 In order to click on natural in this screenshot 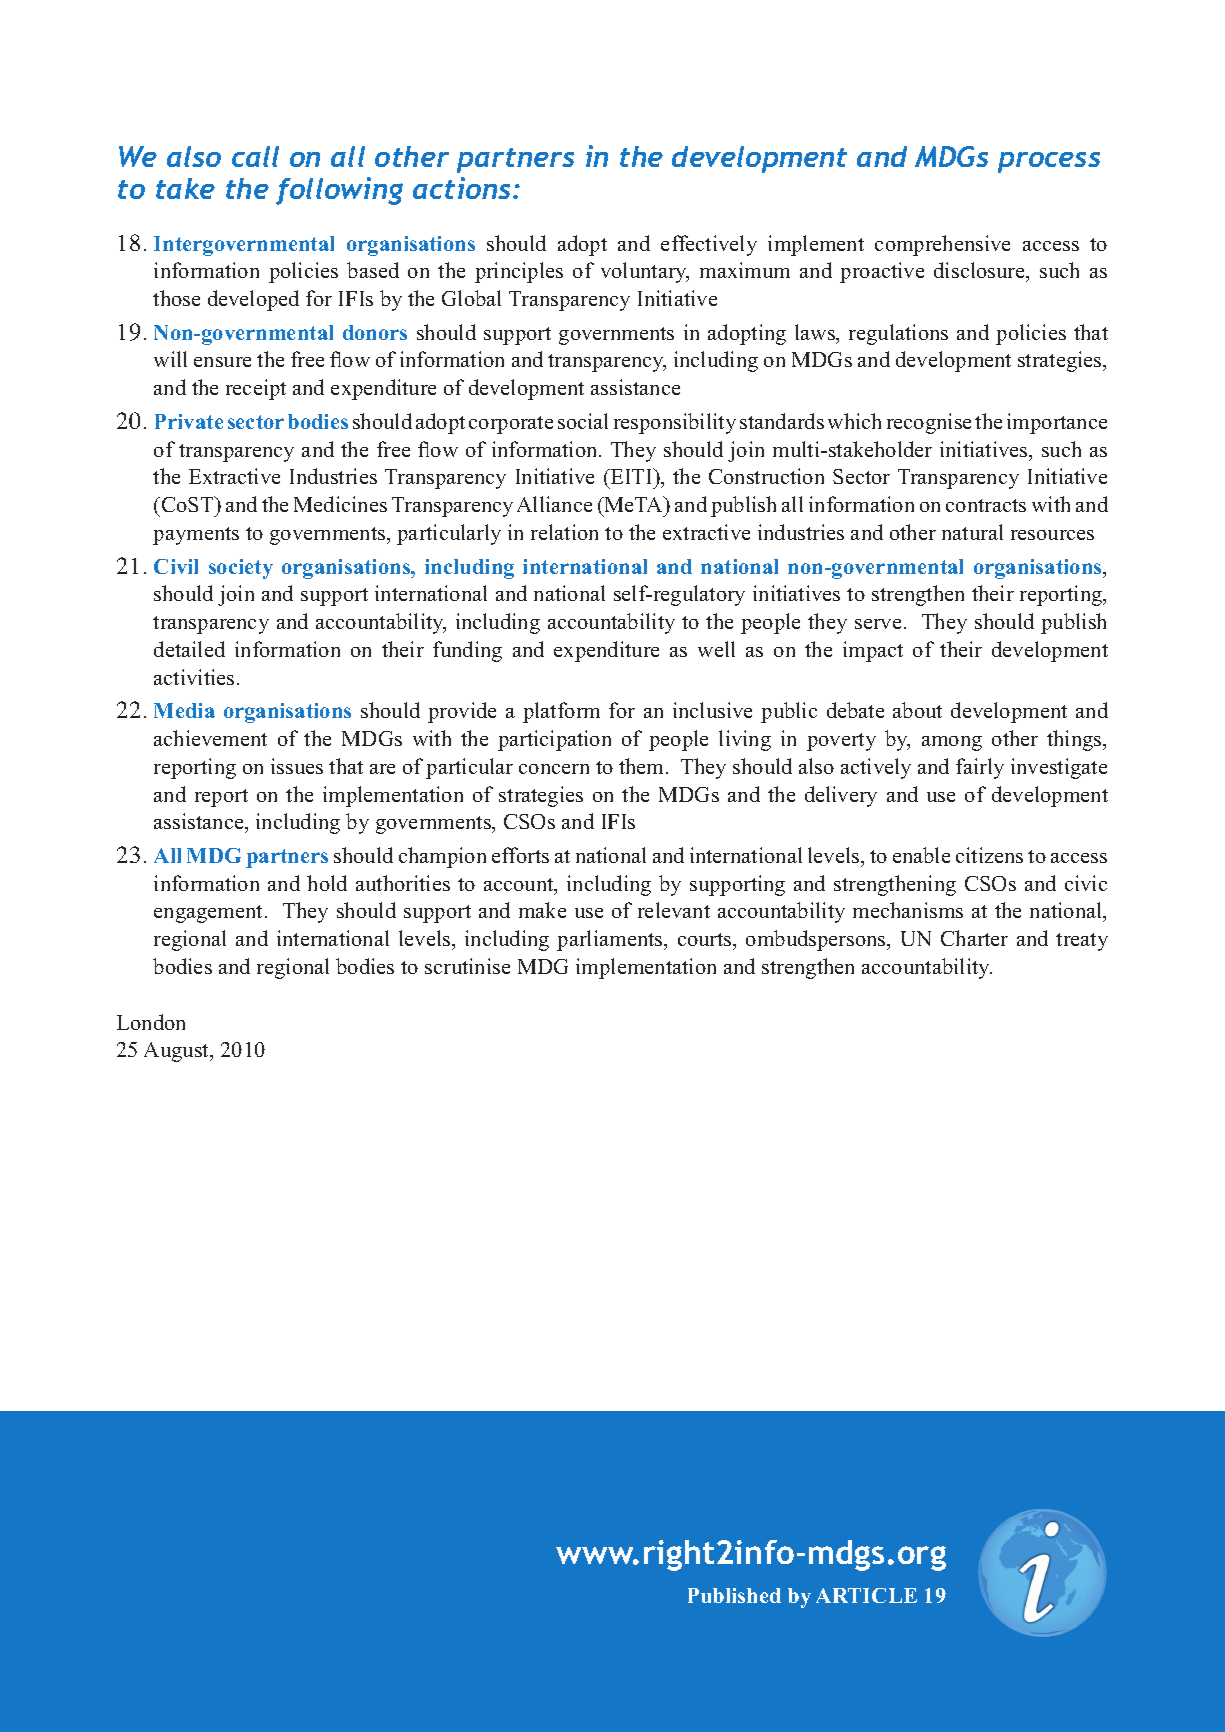, I will do `click(972, 532)`.
